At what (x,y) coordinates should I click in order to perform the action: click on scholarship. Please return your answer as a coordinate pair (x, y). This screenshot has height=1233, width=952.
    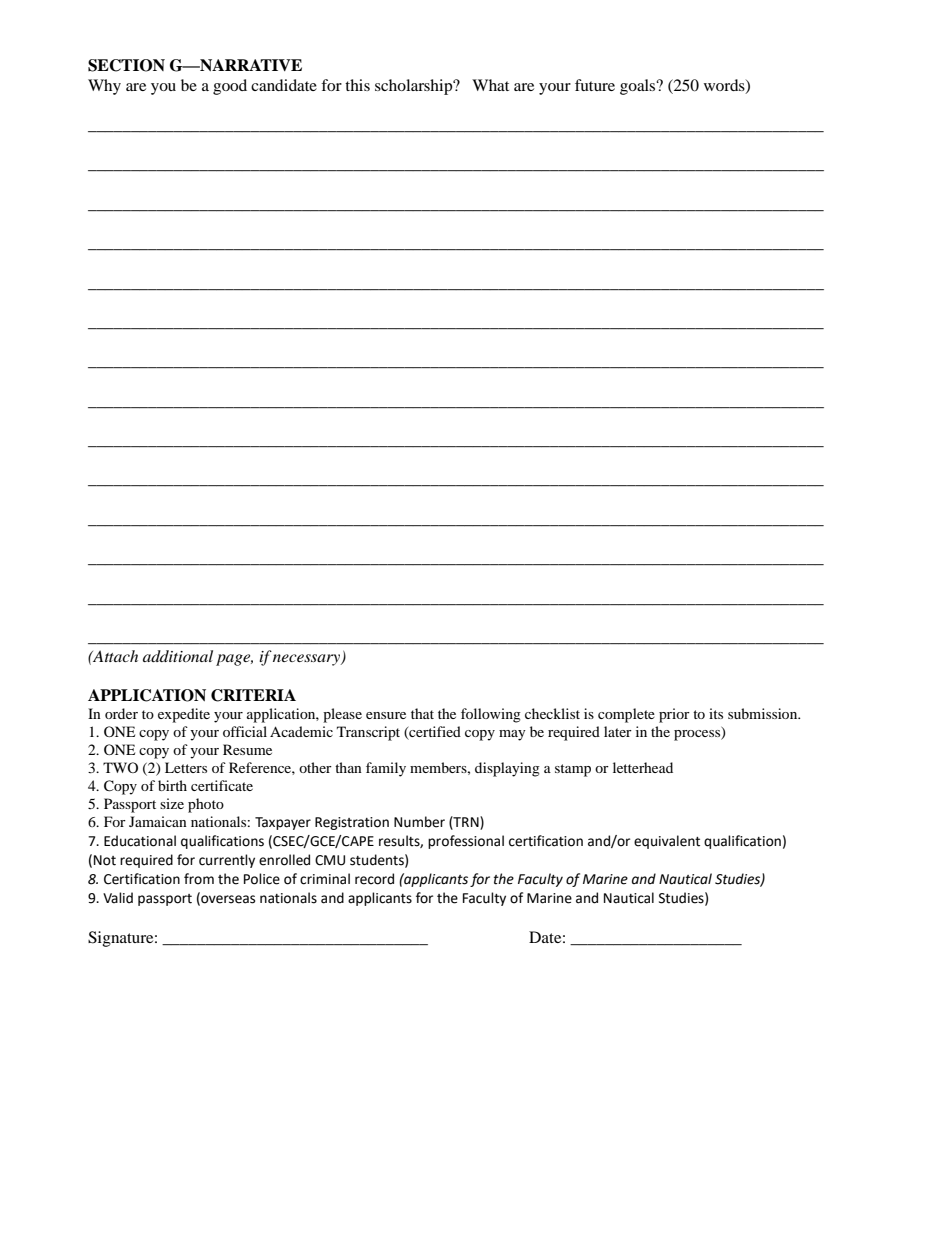
    Looking at the image, I should click on (415, 87).
